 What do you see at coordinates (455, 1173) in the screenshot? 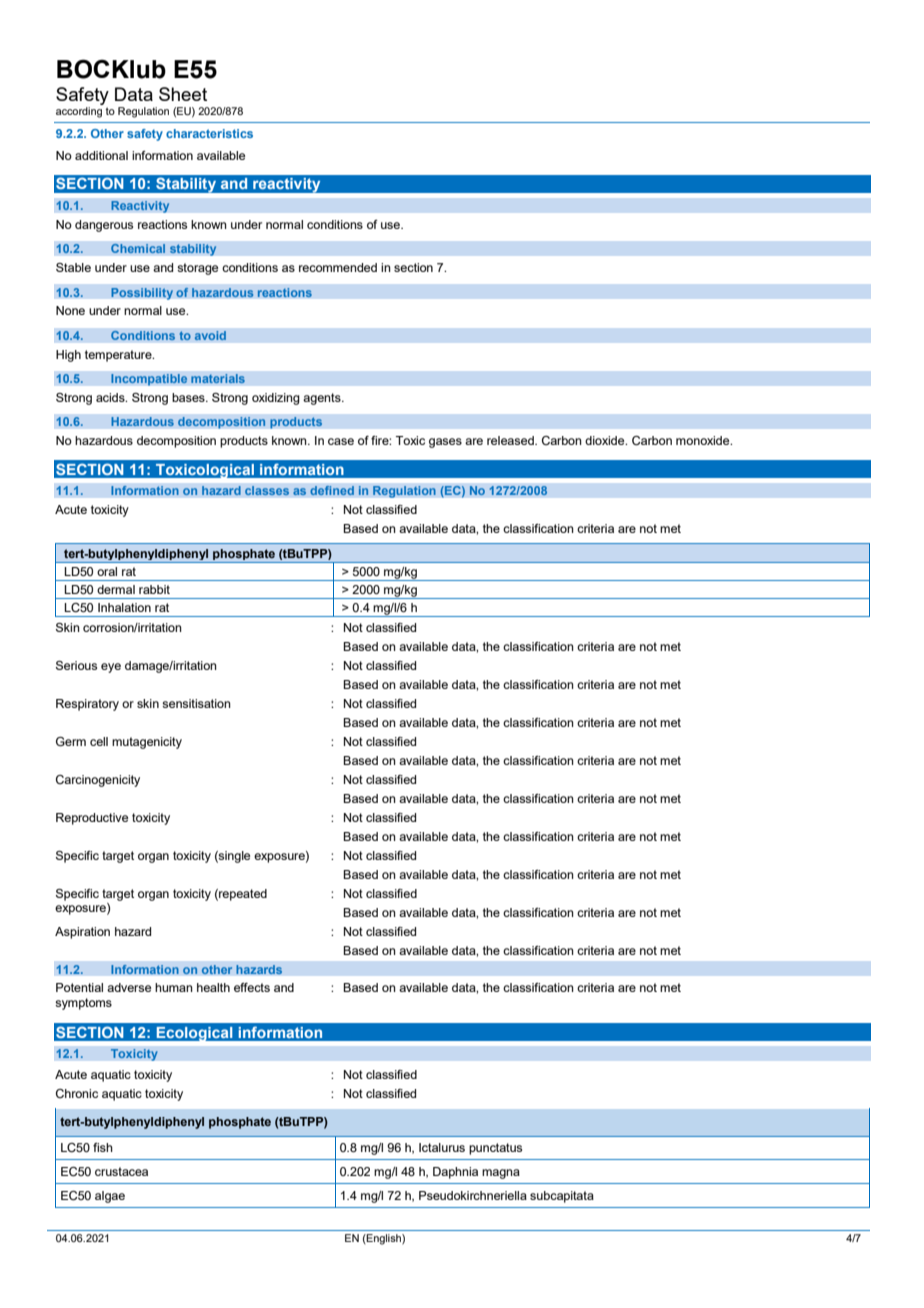
I see `Daphnia` at bounding box center [455, 1173].
